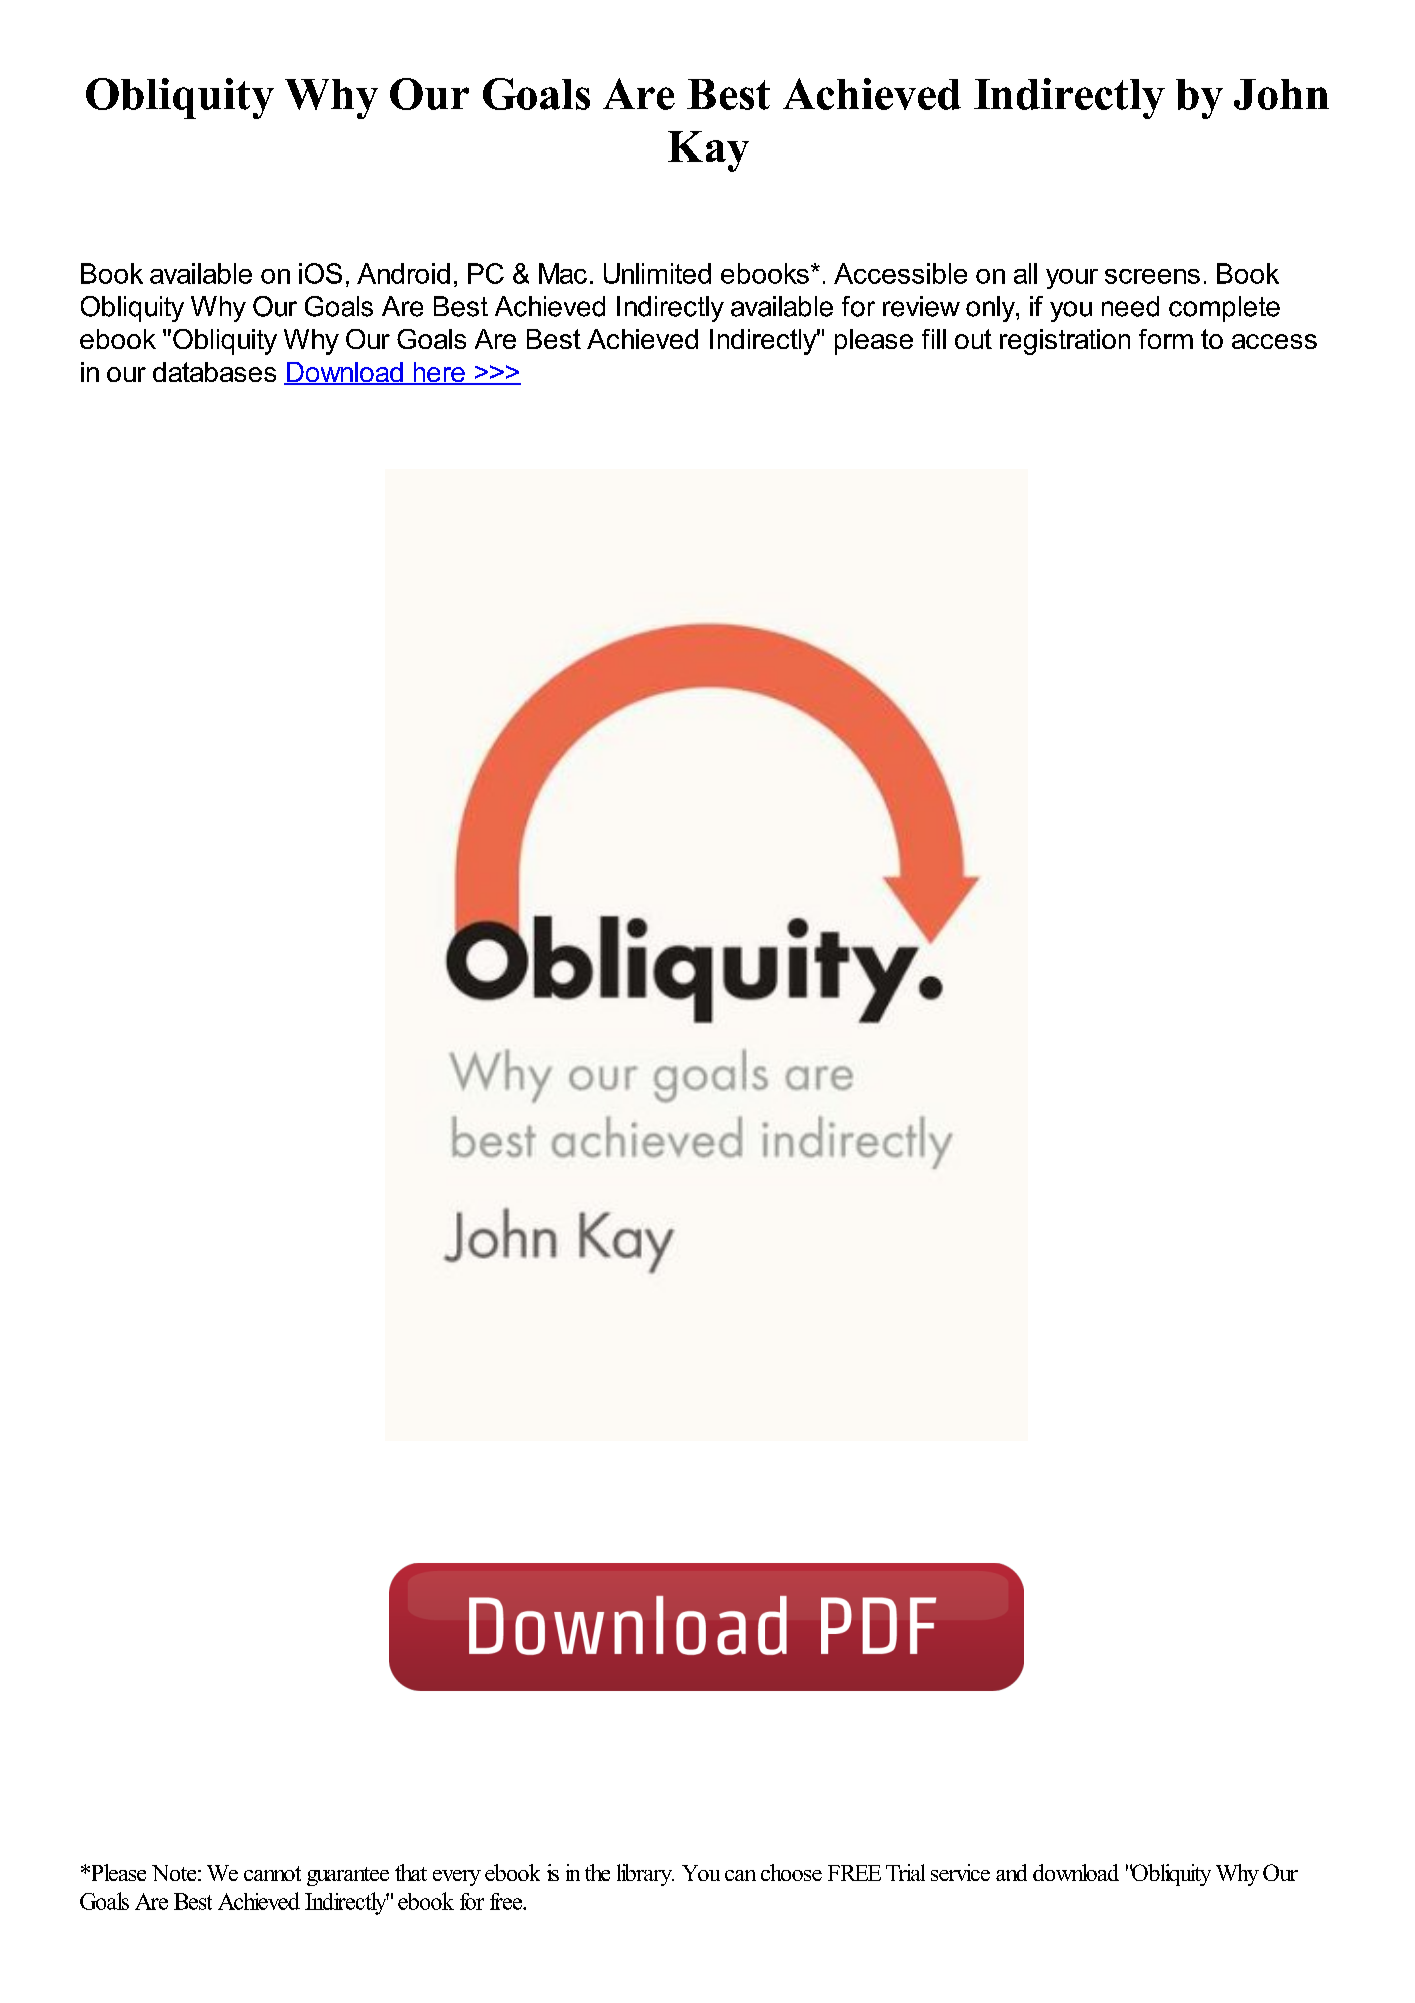 The width and height of the document is (1415, 2003). What do you see at coordinates (1065, 342) in the document?
I see `registration` at bounding box center [1065, 342].
